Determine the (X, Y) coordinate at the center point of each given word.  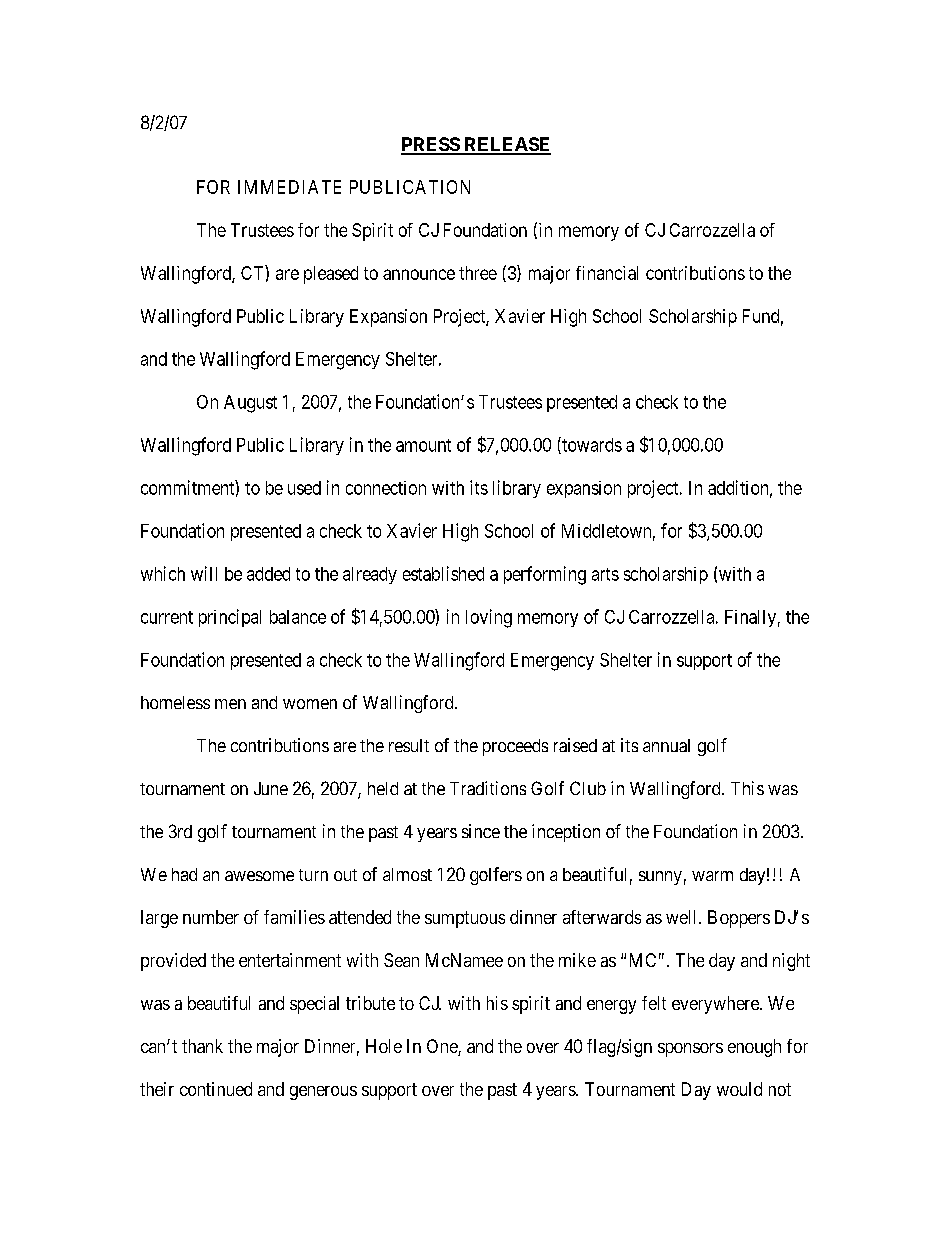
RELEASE (506, 145)
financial (607, 273)
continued (216, 1089)
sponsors (690, 1050)
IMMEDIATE (289, 187)
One (443, 1047)
